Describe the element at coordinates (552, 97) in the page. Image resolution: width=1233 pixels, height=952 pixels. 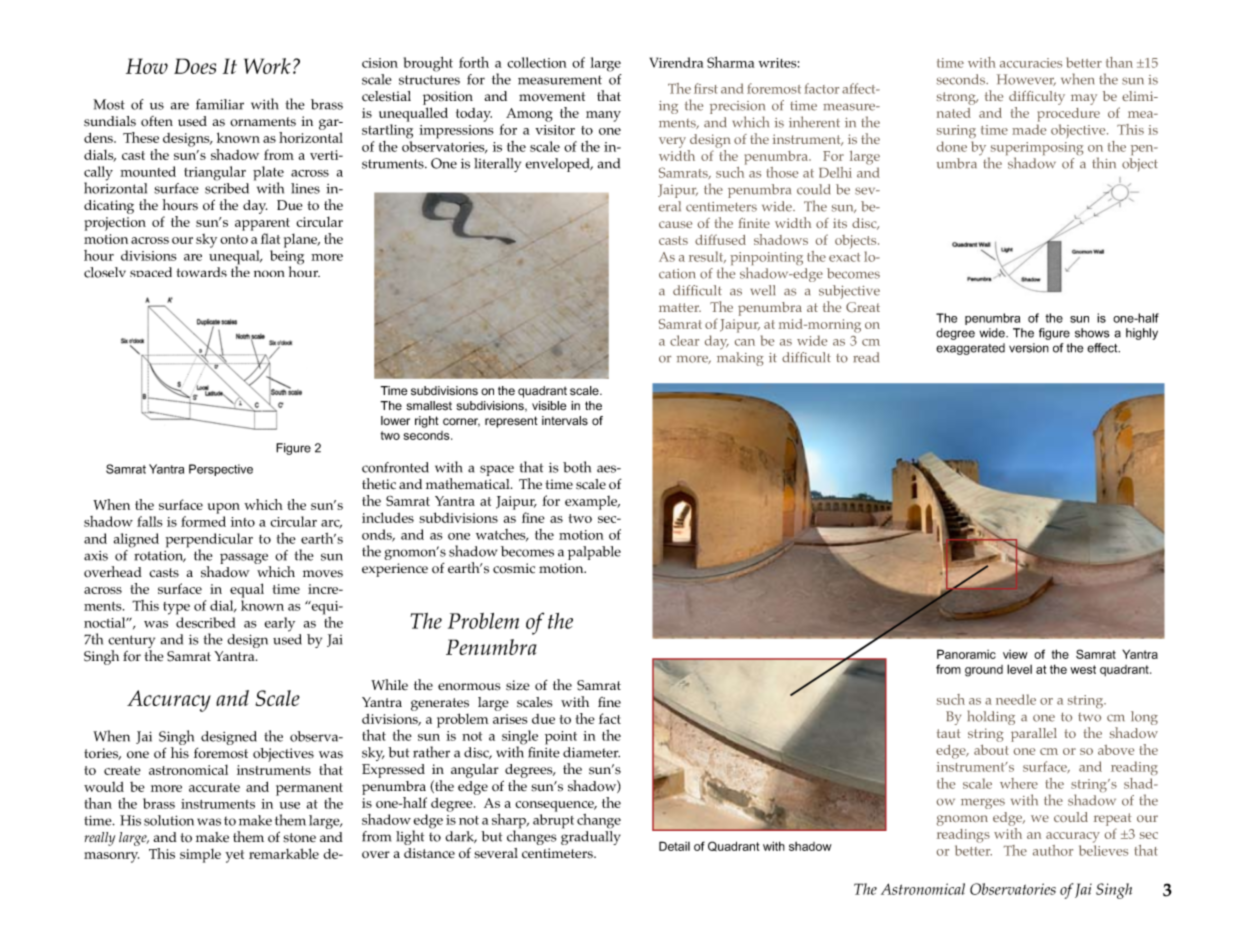
I see `movement` at that location.
